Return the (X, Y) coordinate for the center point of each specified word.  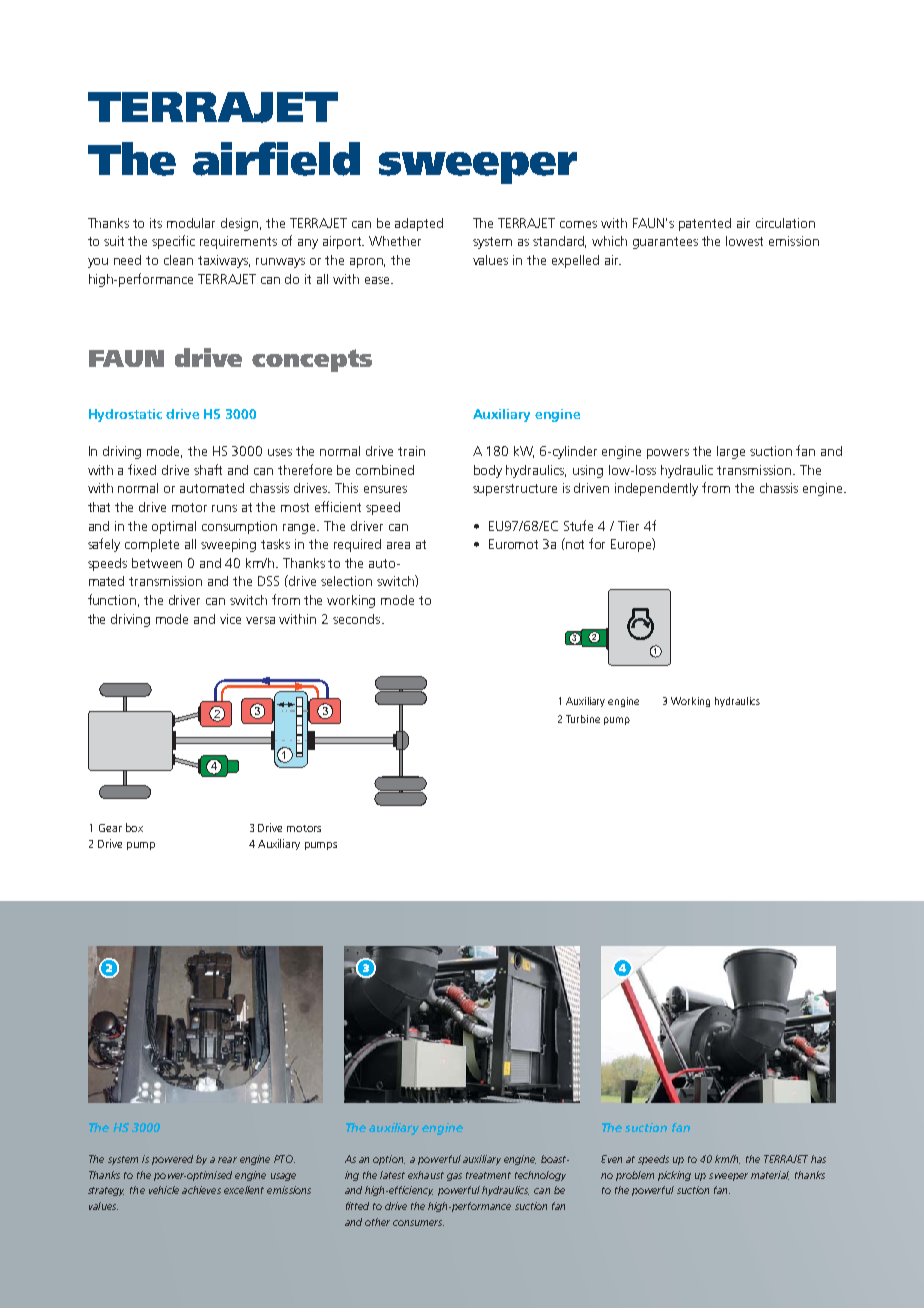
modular (191, 223)
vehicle (164, 1190)
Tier (628, 526)
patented (705, 224)
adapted (419, 224)
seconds (358, 619)
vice (230, 619)
